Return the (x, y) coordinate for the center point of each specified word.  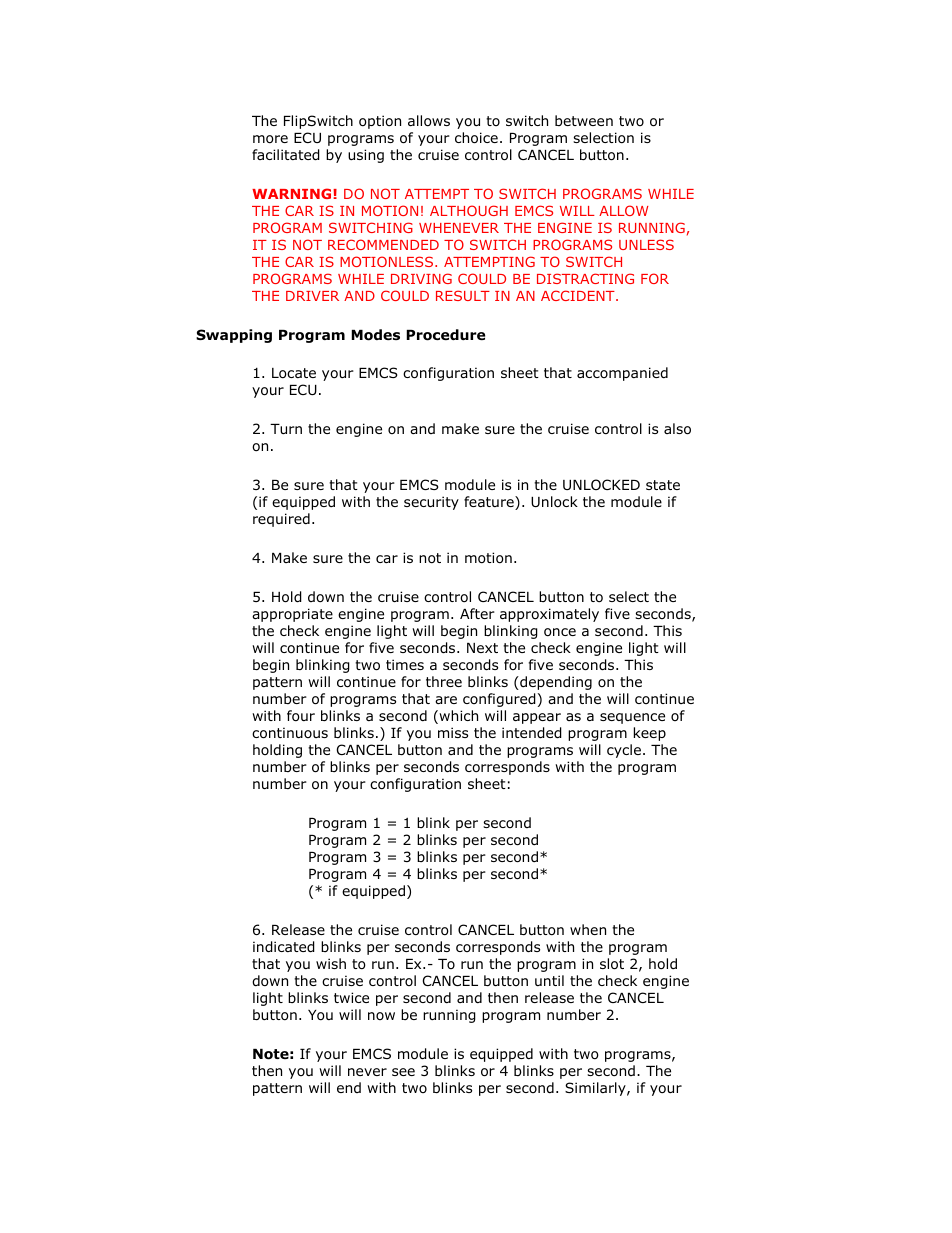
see (403, 1072)
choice (476, 138)
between (584, 120)
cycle (624, 751)
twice (351, 997)
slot (612, 964)
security (431, 503)
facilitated (286, 155)
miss (453, 732)
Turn (286, 429)
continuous (290, 733)
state (663, 485)
